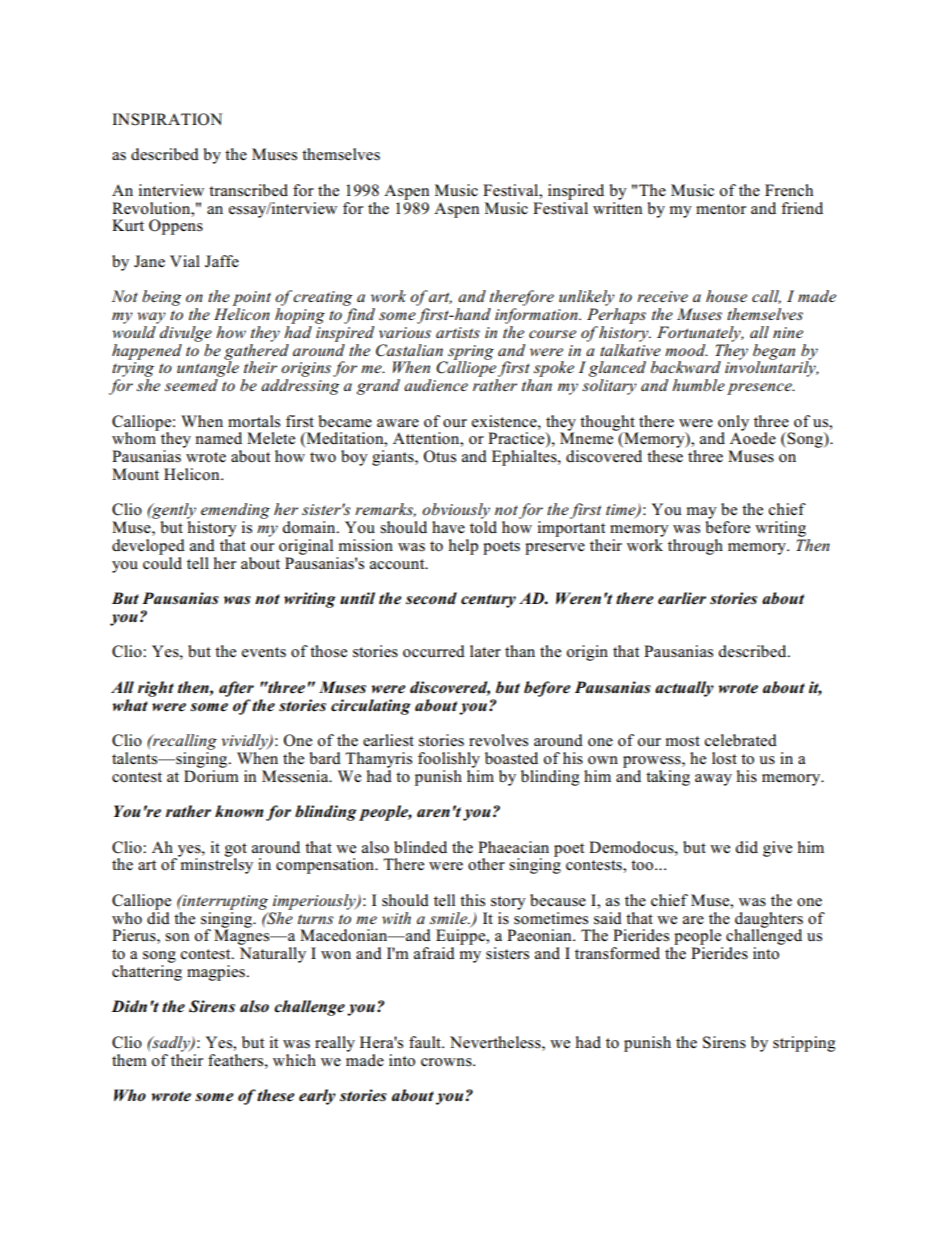 This image has height=1233, width=952. Describe the element at coordinates (449, 760) in the image. I see `foolishly` at that location.
